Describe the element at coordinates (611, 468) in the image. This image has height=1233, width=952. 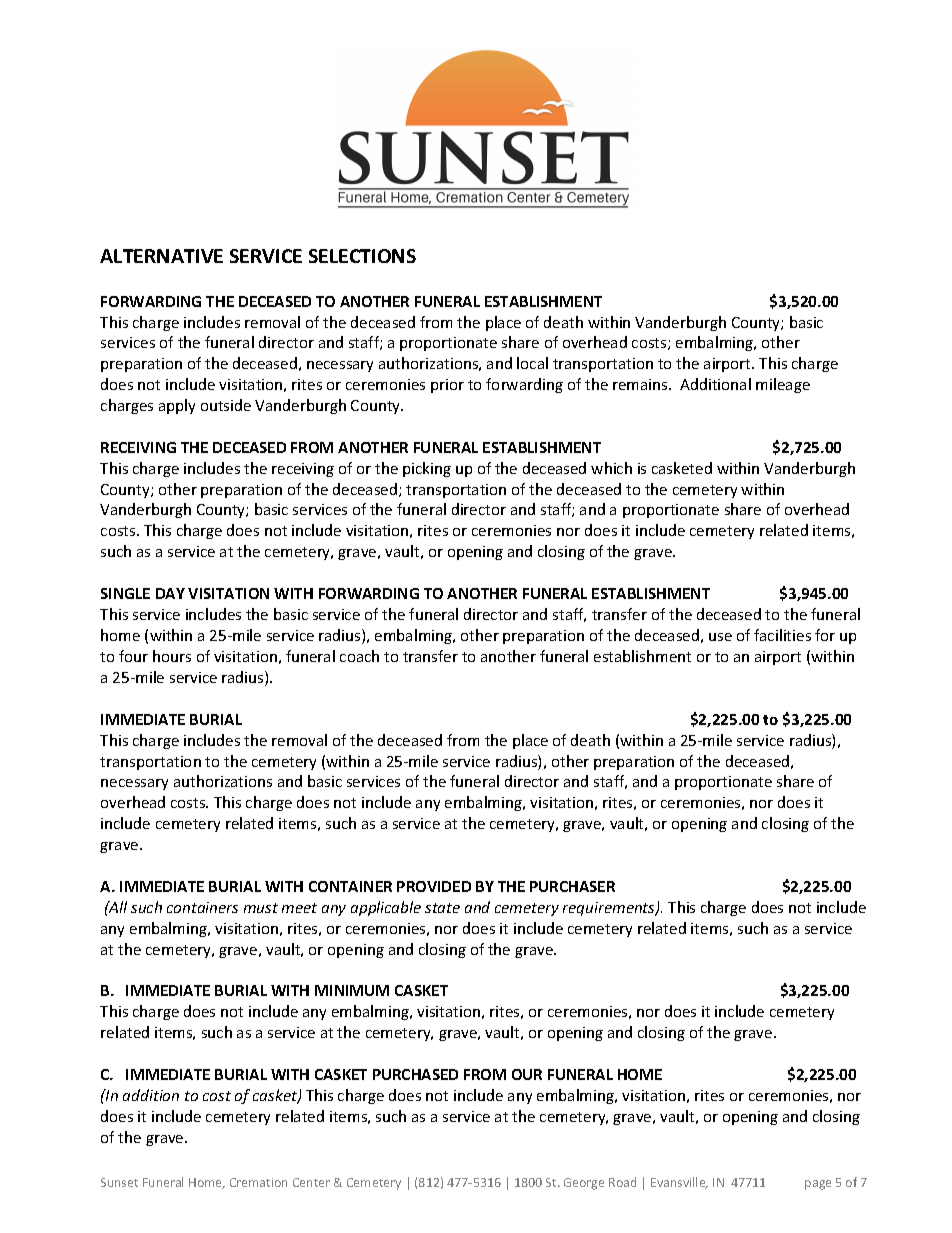
I see `which` at that location.
